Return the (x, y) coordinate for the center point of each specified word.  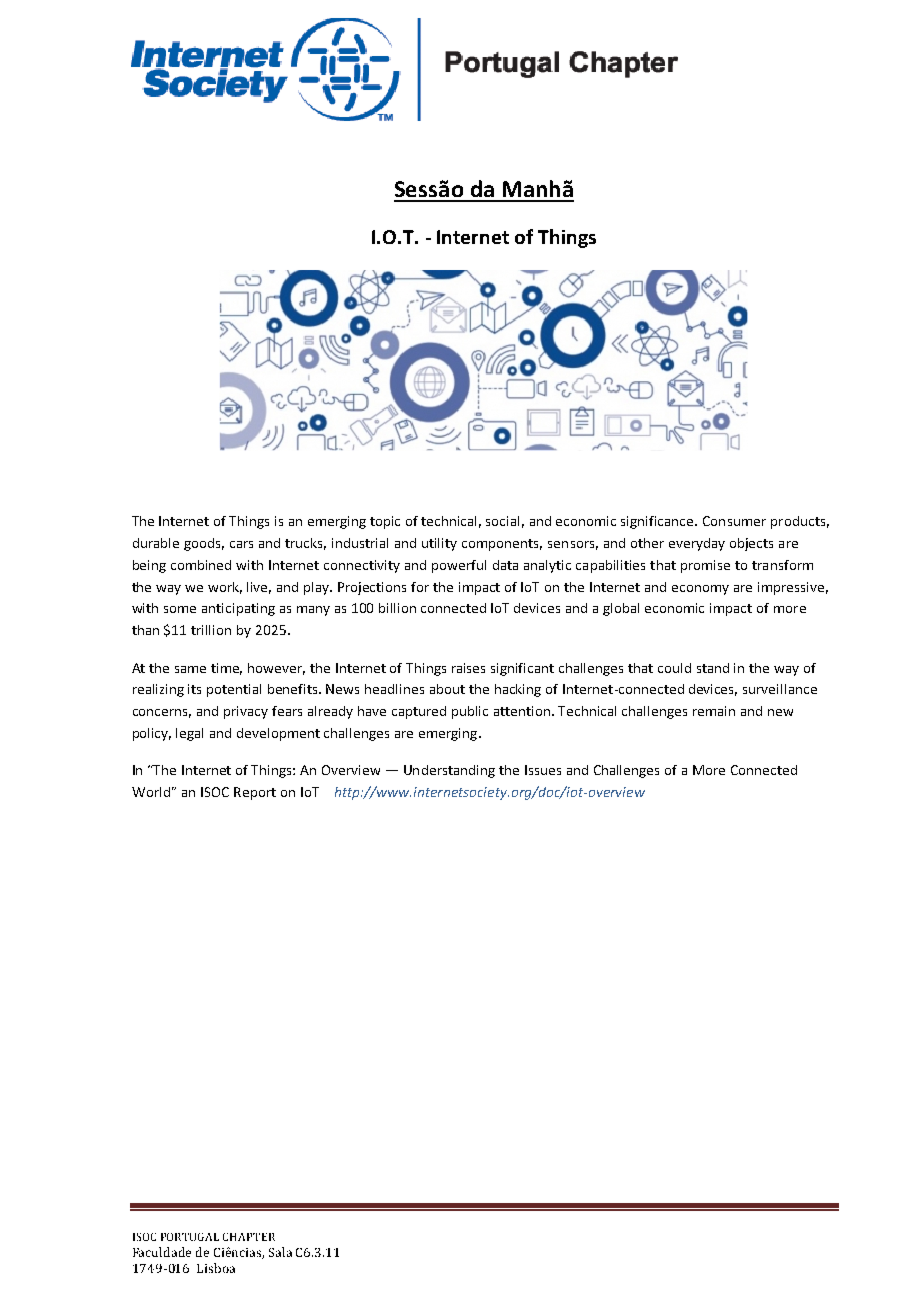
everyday (697, 544)
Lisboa (216, 1268)
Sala (280, 1252)
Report (255, 793)
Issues (543, 770)
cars (241, 544)
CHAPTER (249, 1237)
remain (714, 711)
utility (439, 544)
